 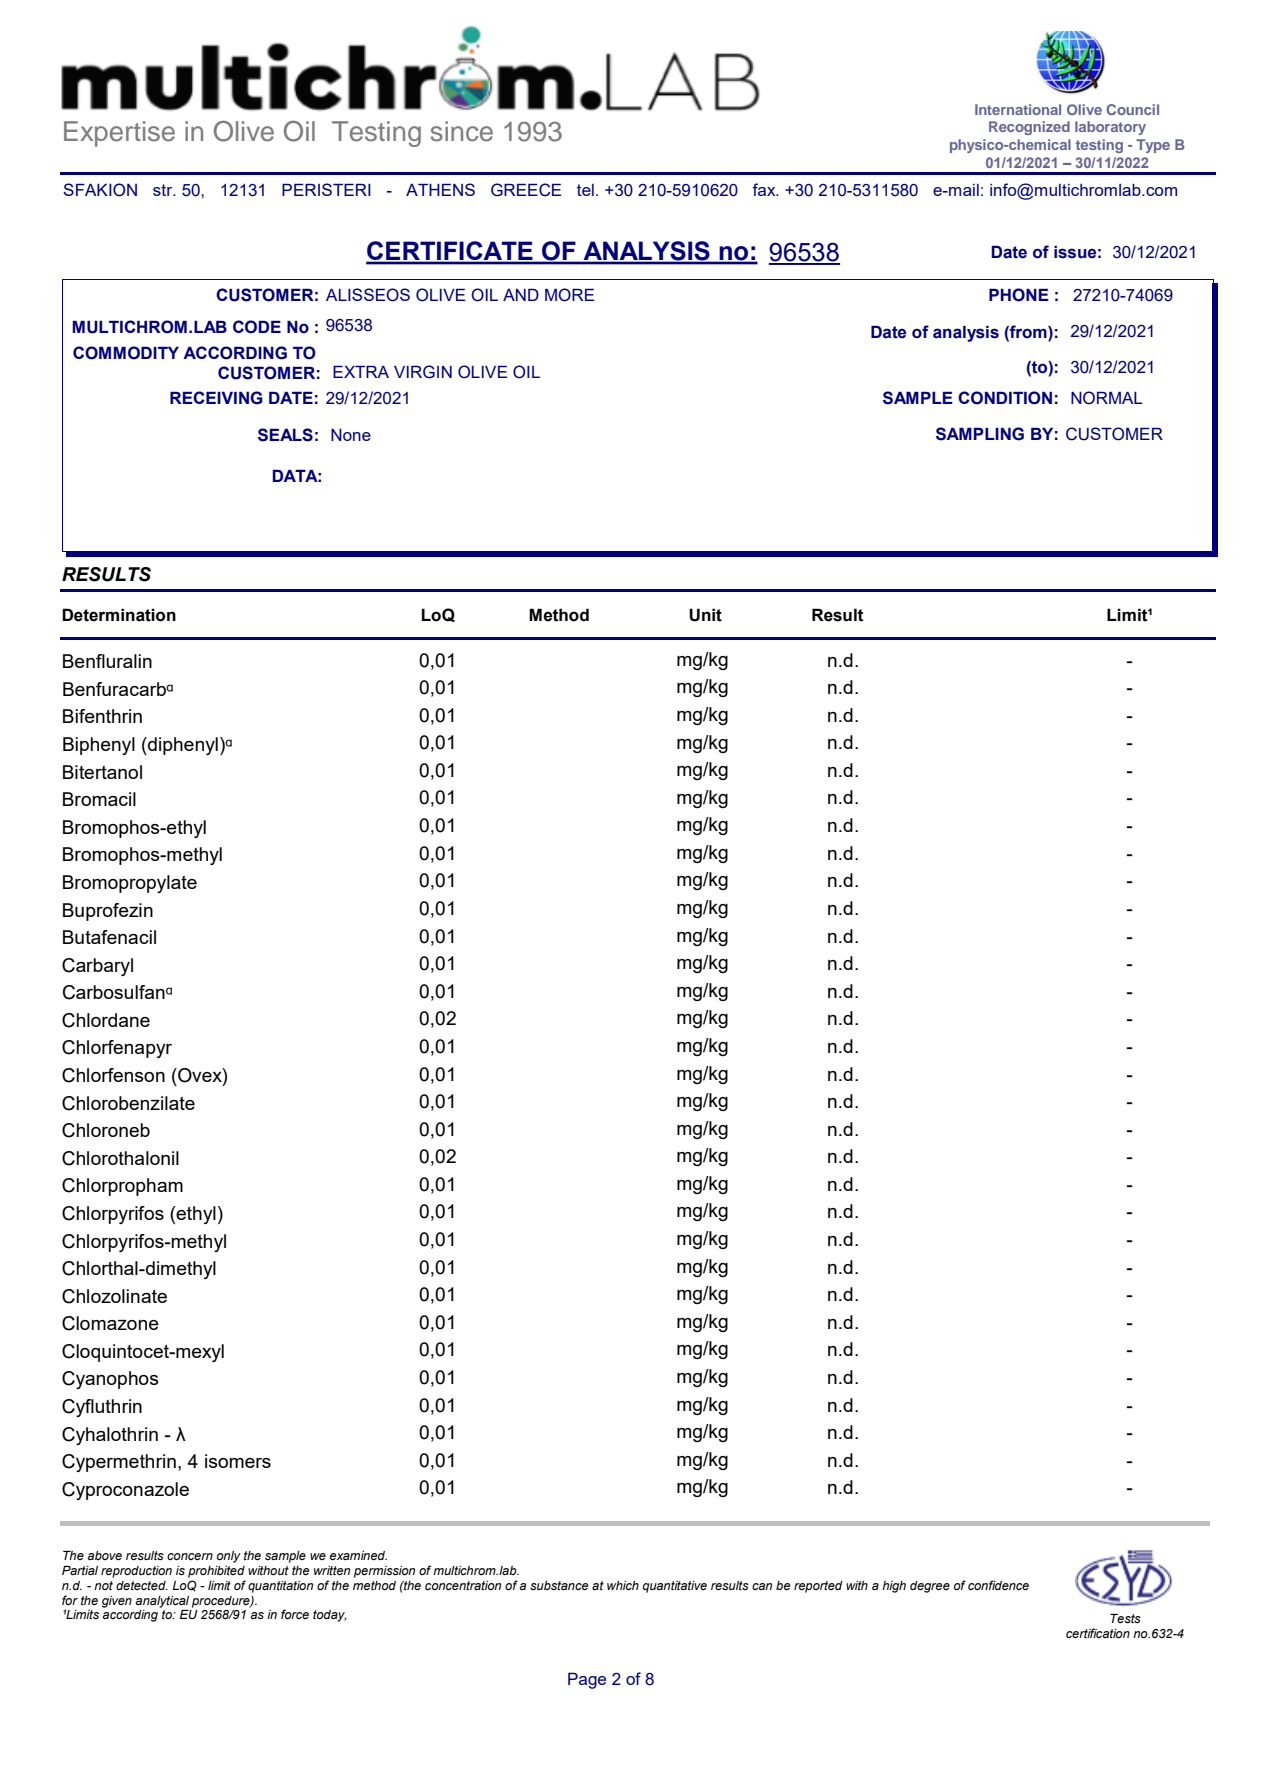 I want to click on Recognized, so click(x=1029, y=128).
